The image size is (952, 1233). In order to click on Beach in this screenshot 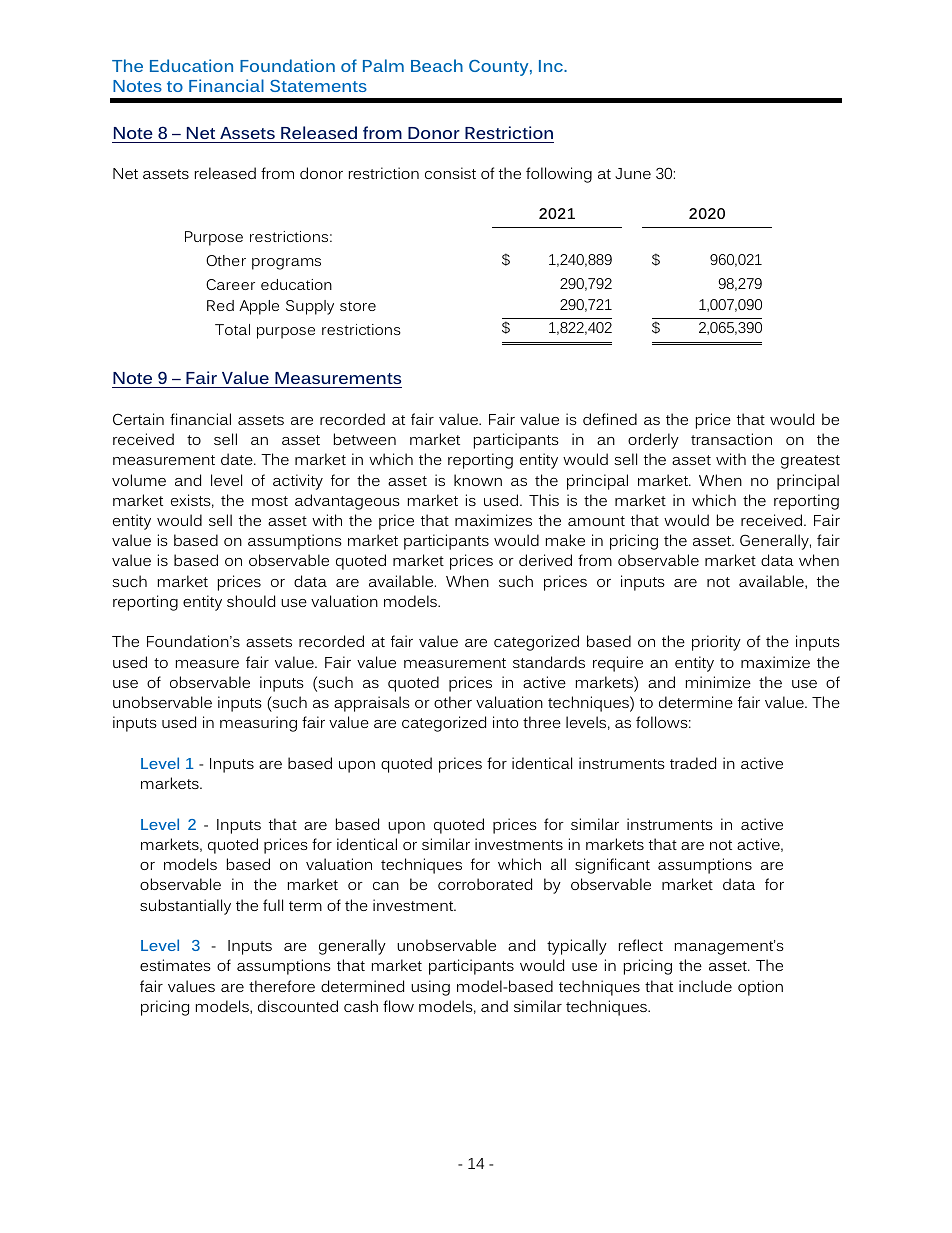, I will do `click(437, 65)`.
